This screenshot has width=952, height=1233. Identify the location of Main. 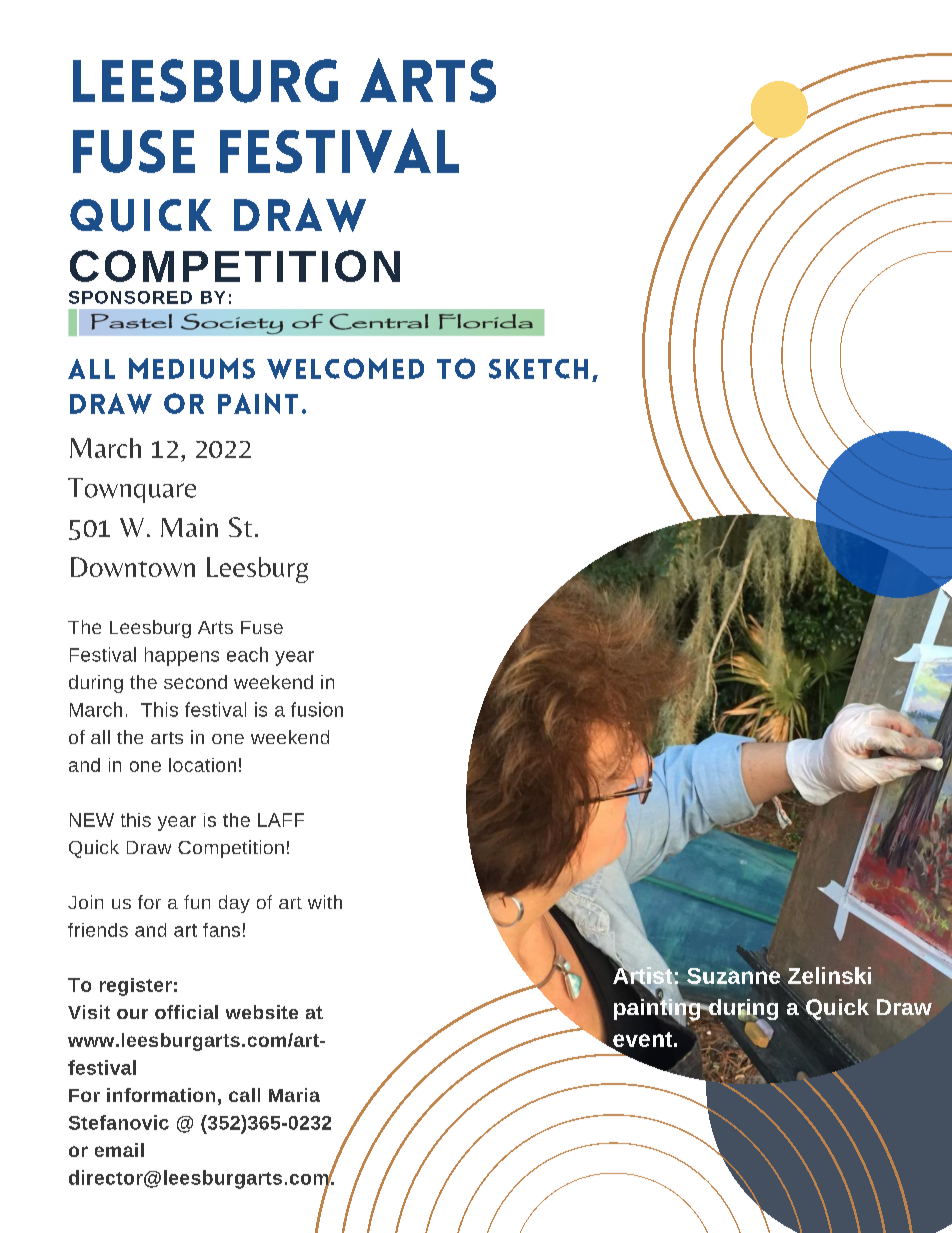
(189, 527).
